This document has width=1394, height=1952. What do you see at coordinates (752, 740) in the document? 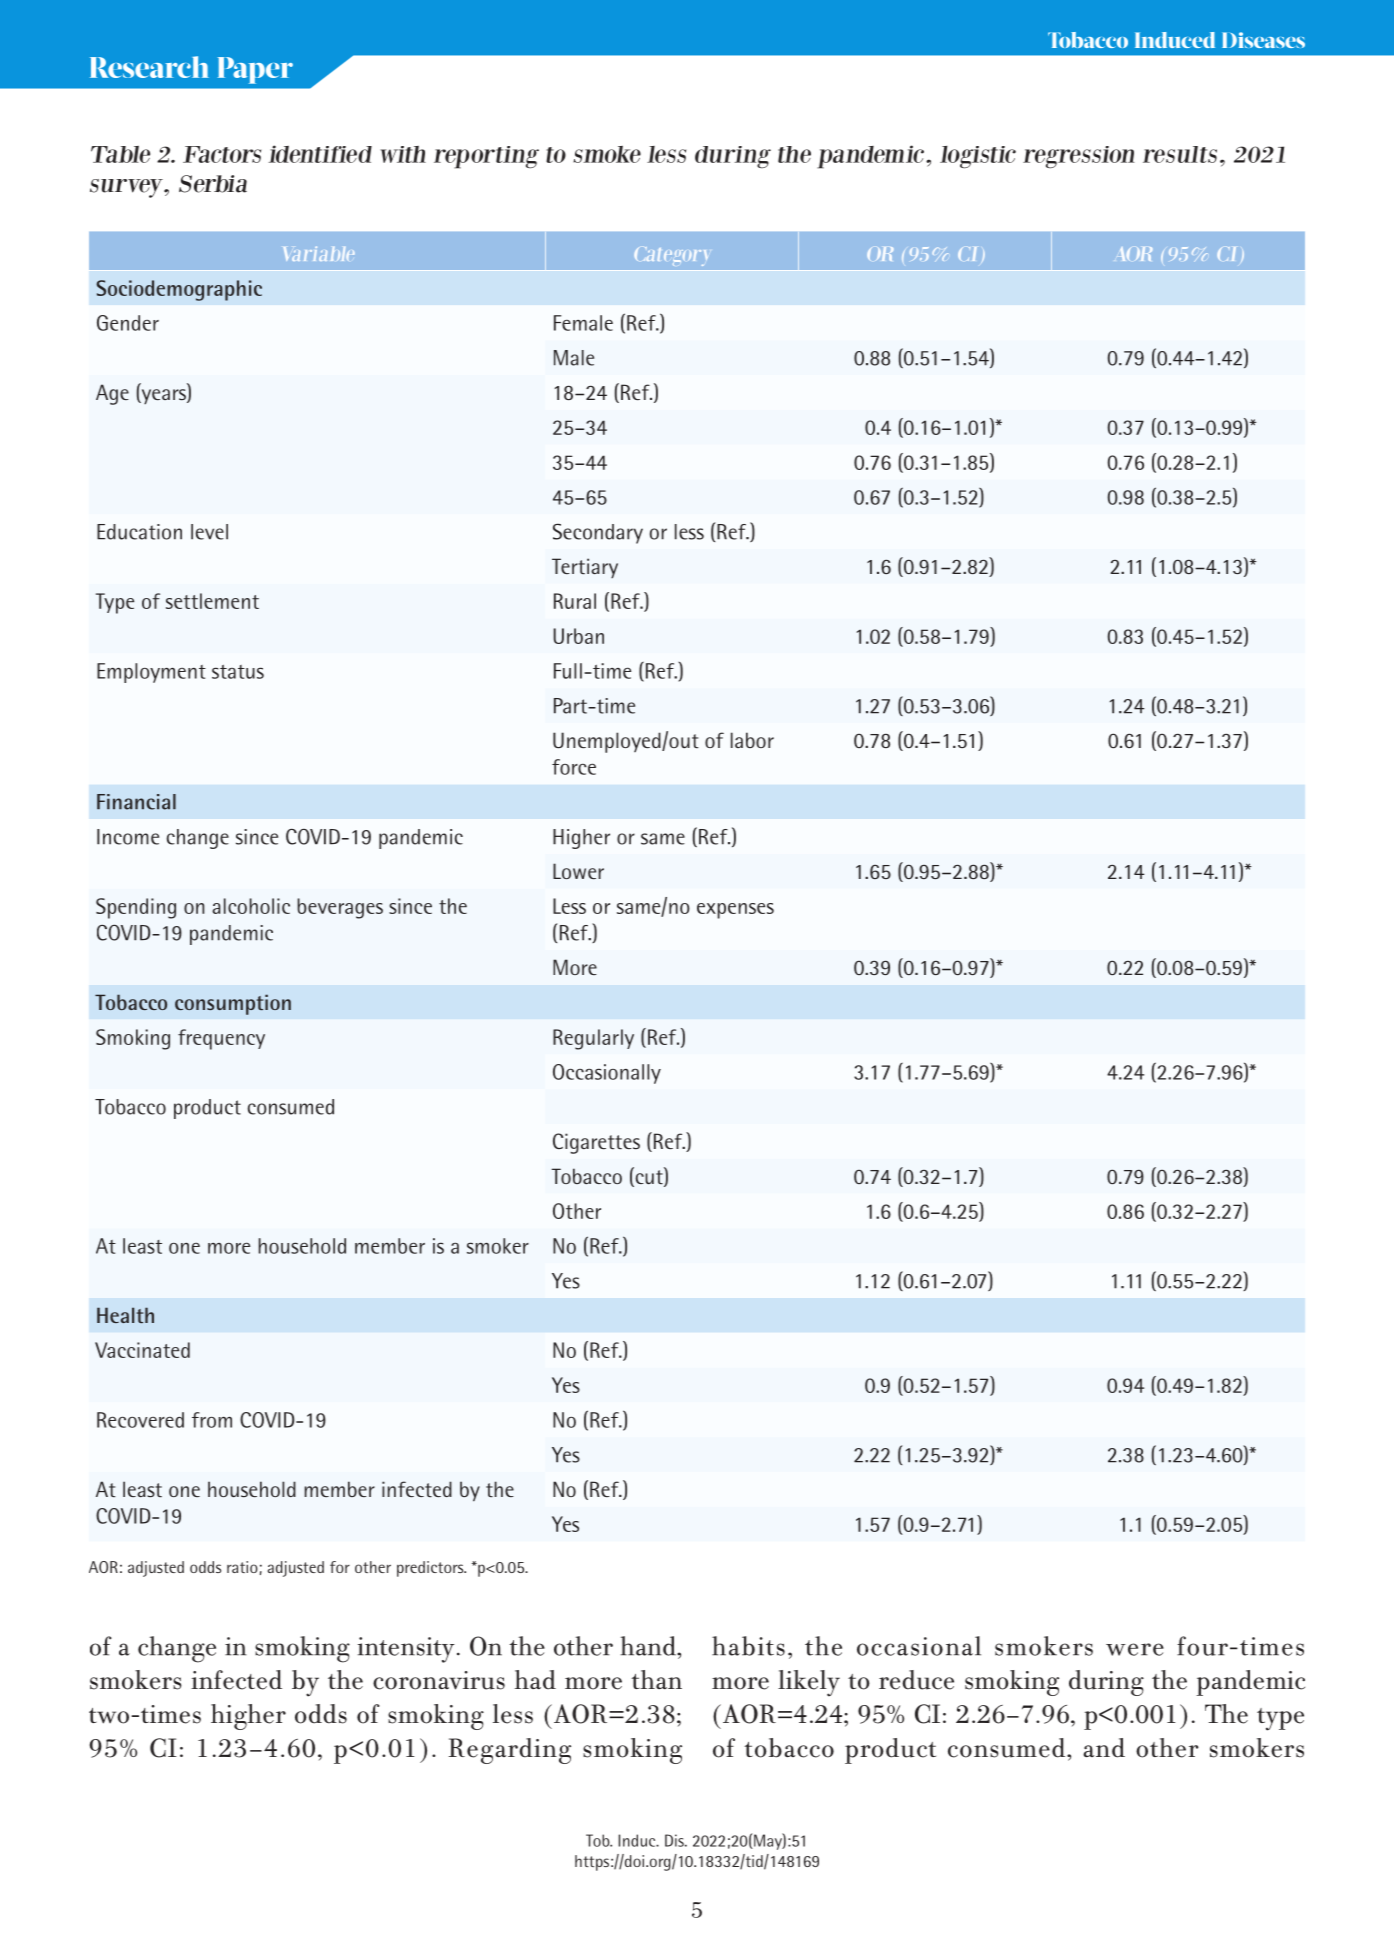
I see `labor` at bounding box center [752, 740].
